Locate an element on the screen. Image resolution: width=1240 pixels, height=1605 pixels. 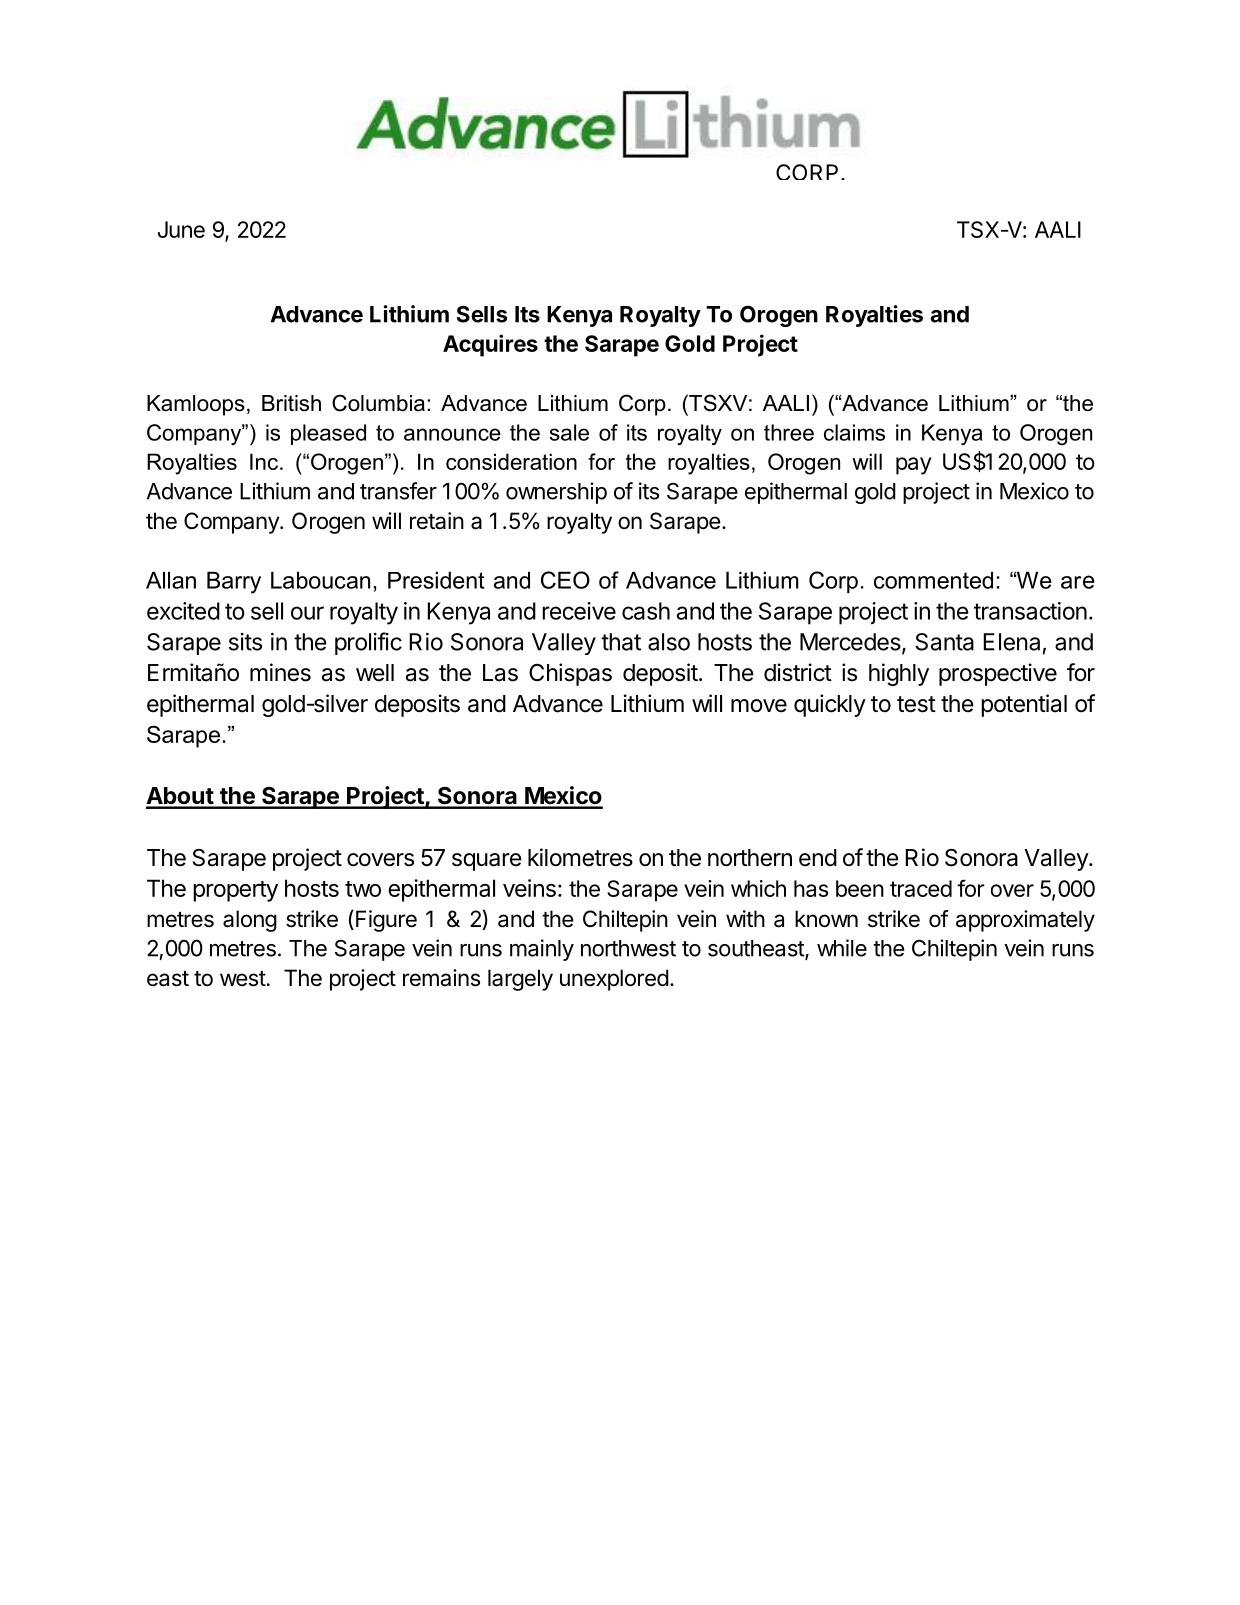
along is located at coordinates (250, 921).
